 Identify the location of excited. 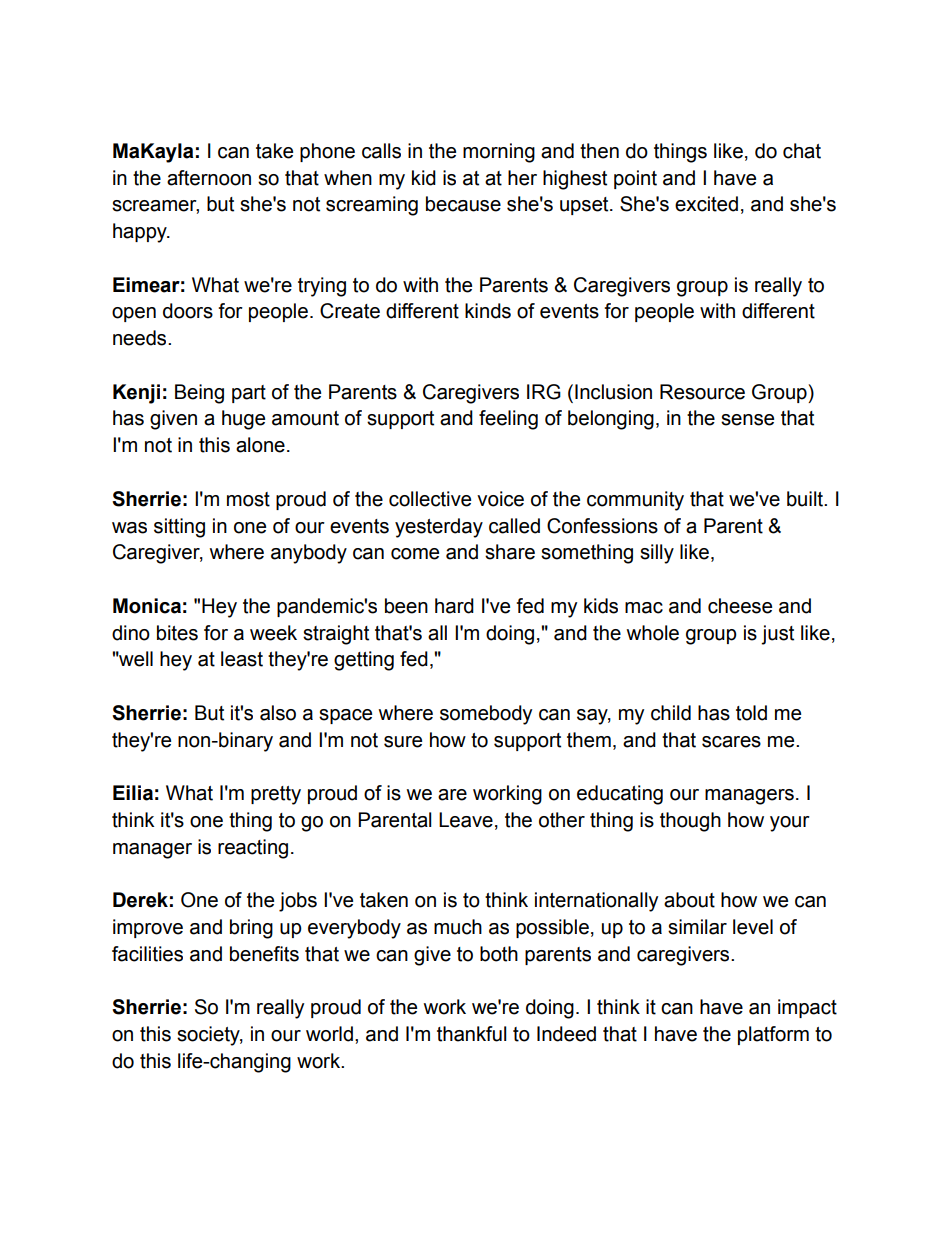
(706, 204).
